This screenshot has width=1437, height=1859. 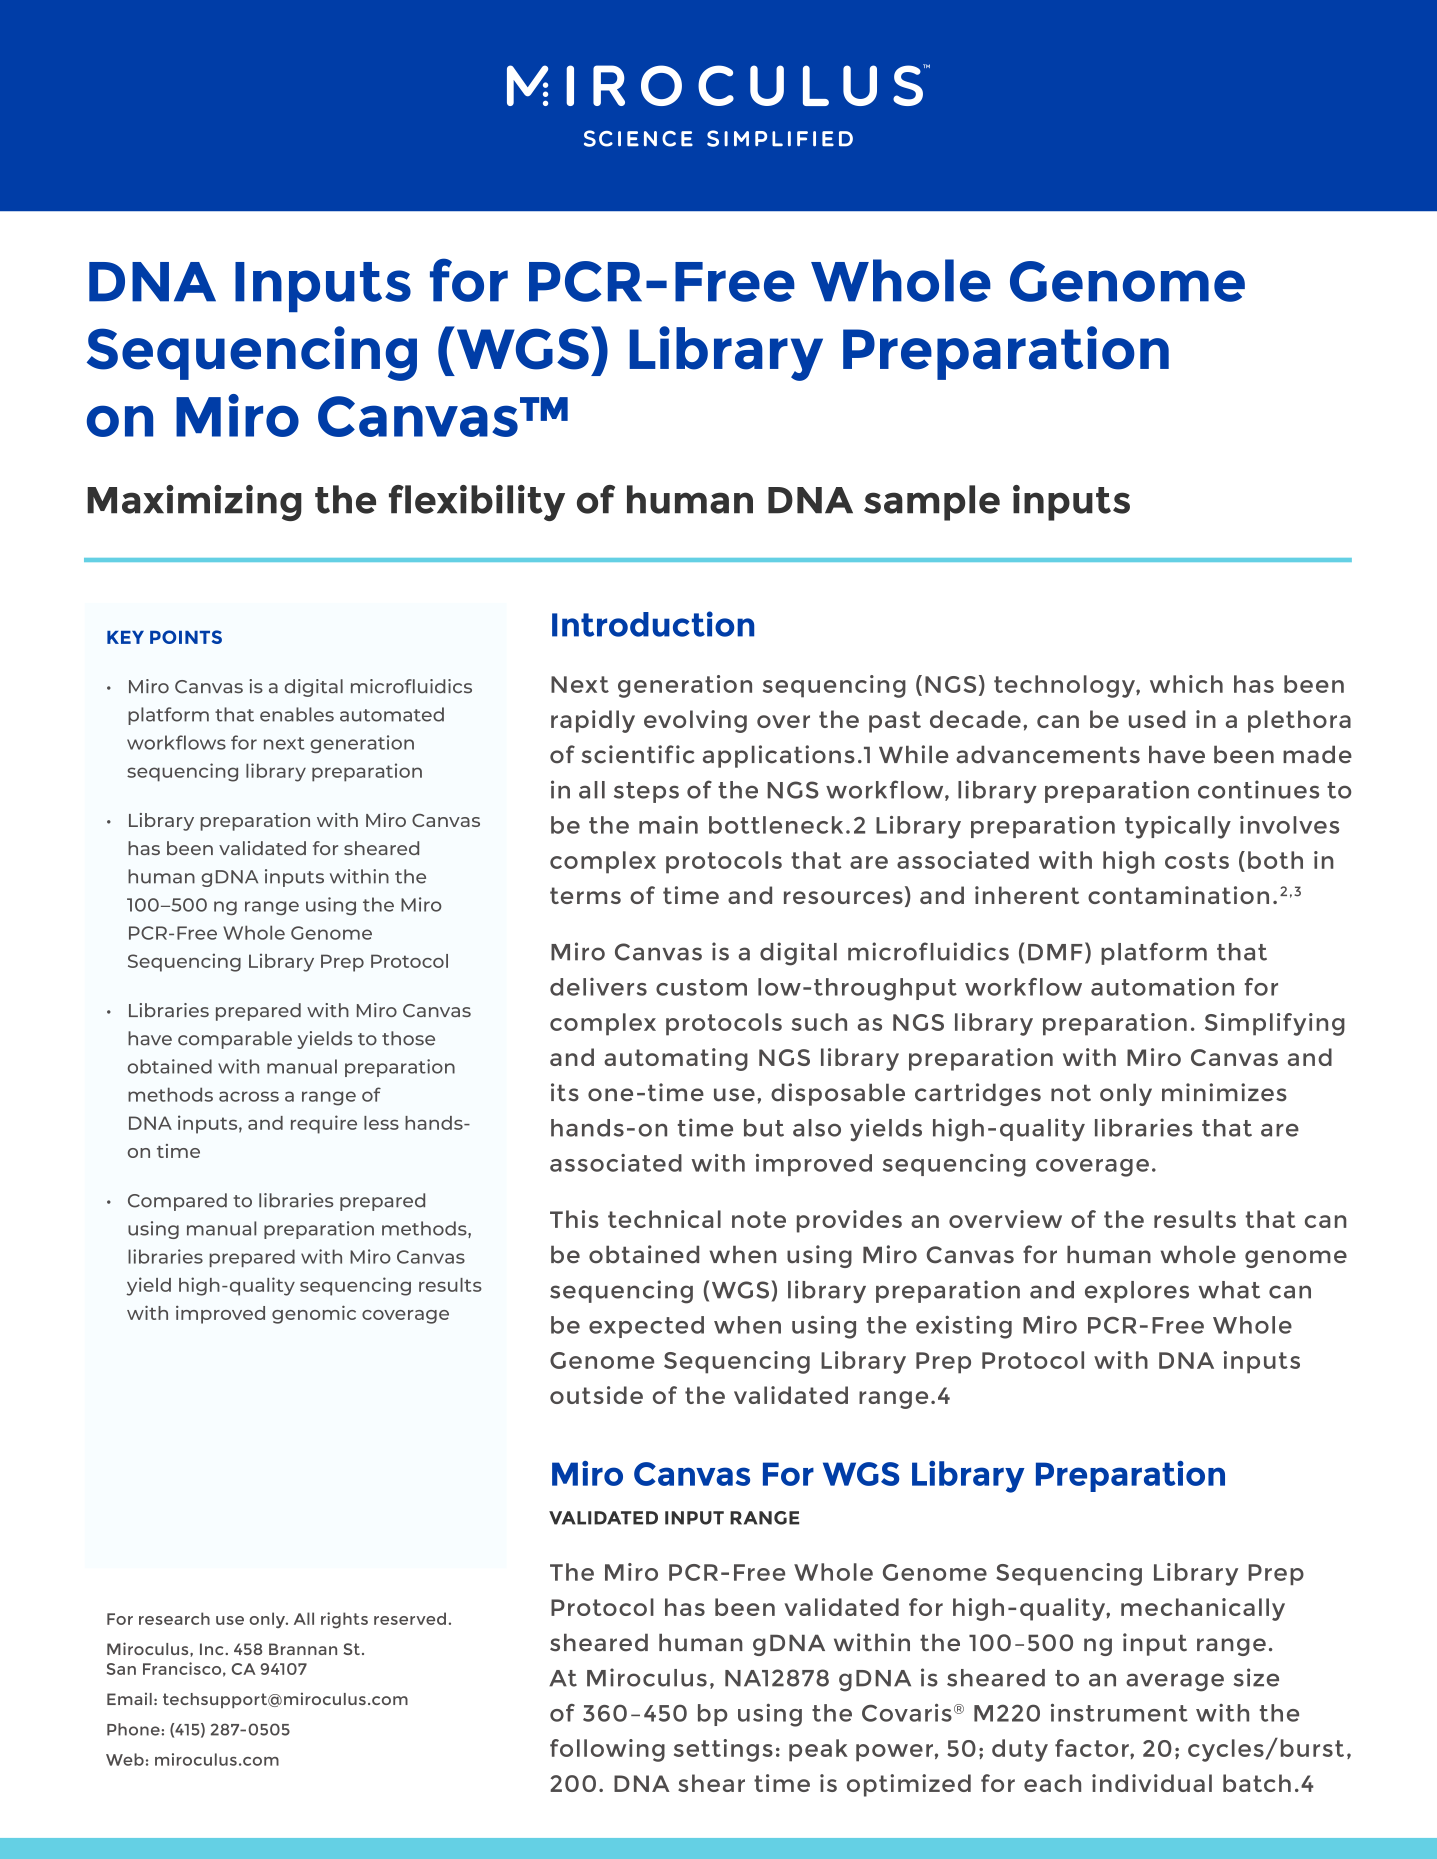 I want to click on Phone, so click(x=133, y=1729).
